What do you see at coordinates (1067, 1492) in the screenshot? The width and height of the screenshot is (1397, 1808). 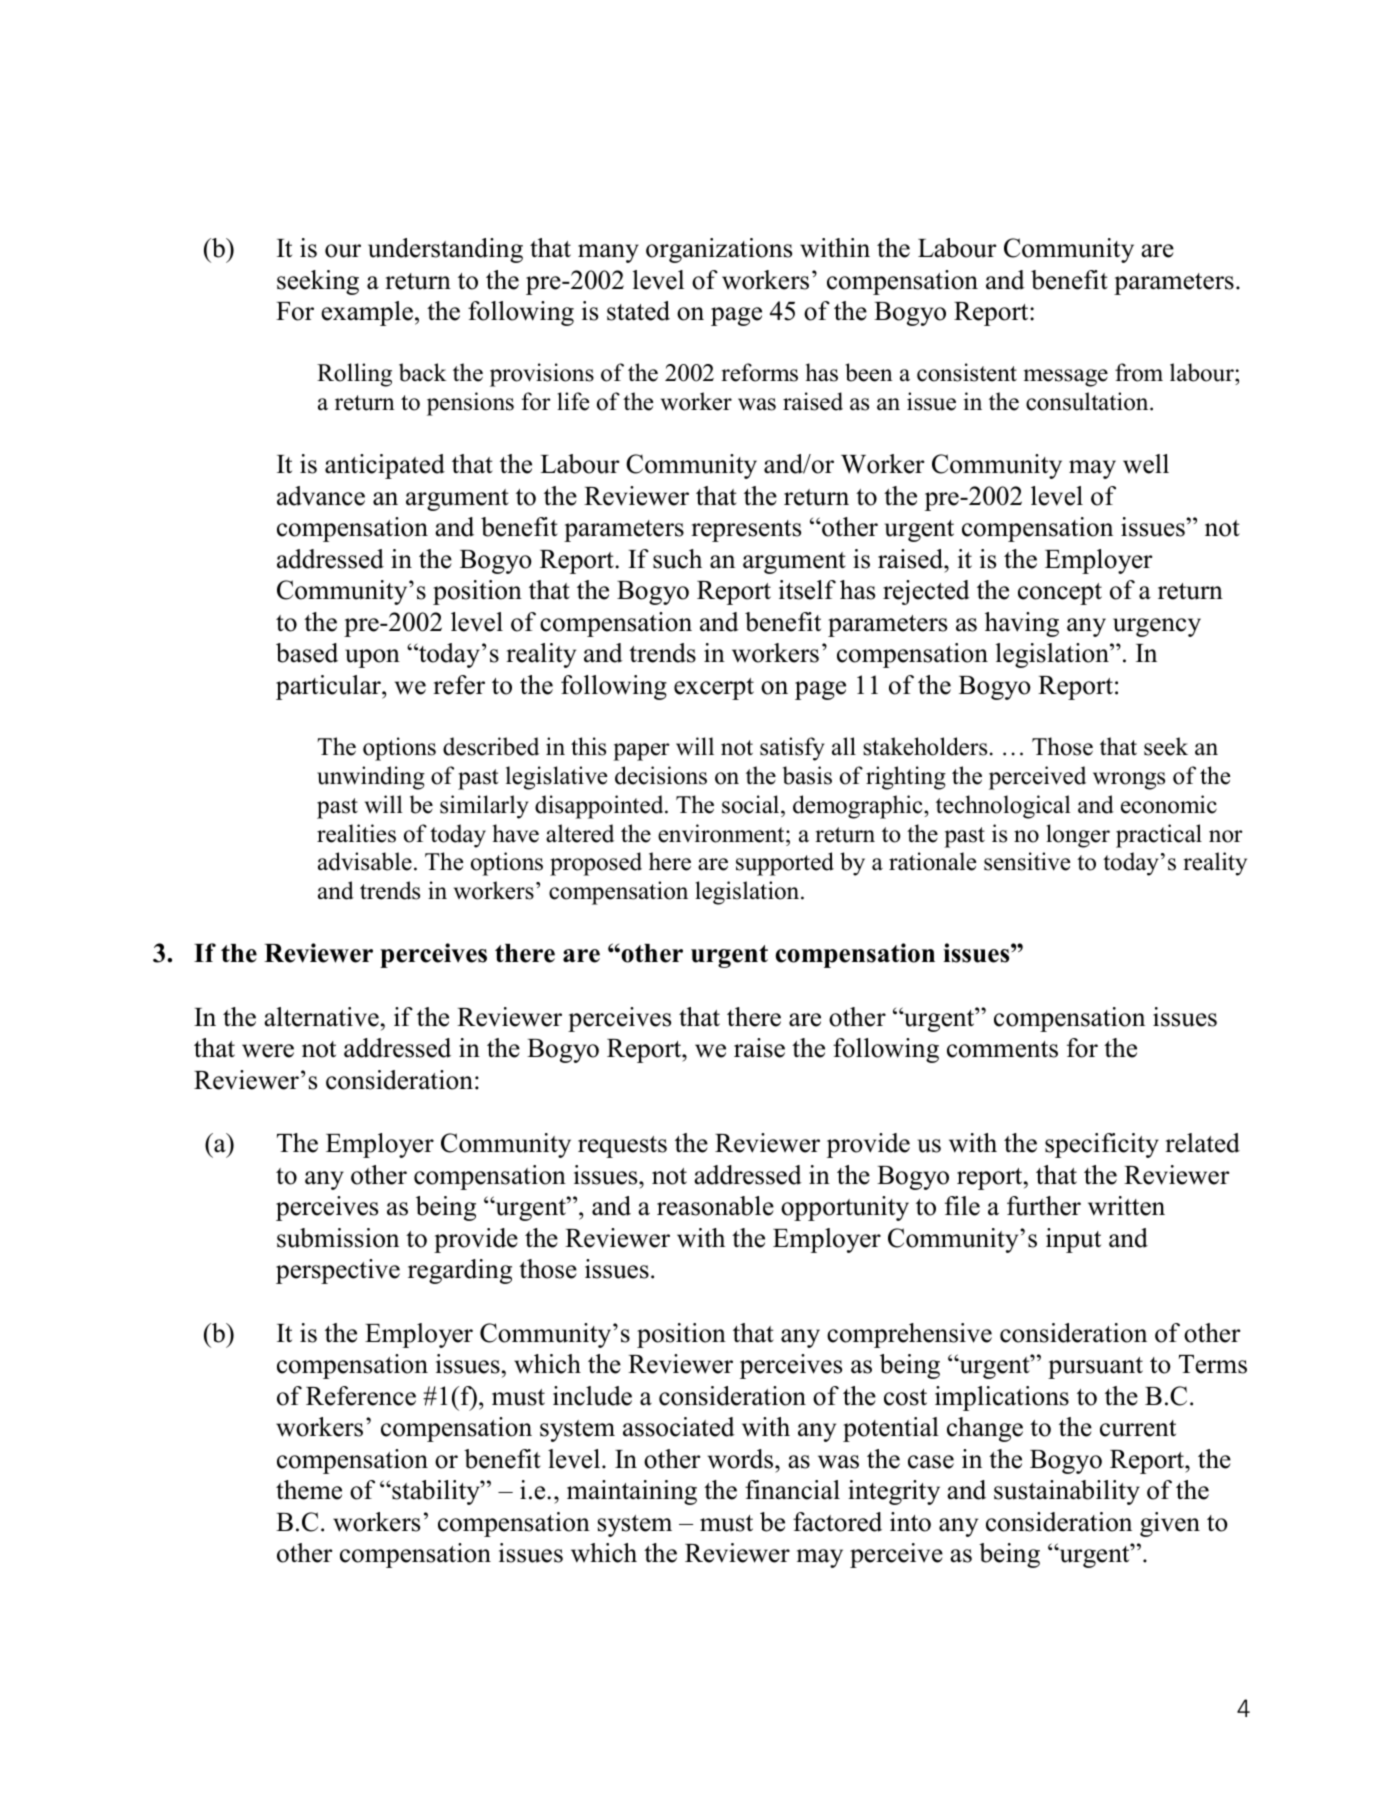 I see `sustainability` at bounding box center [1067, 1492].
